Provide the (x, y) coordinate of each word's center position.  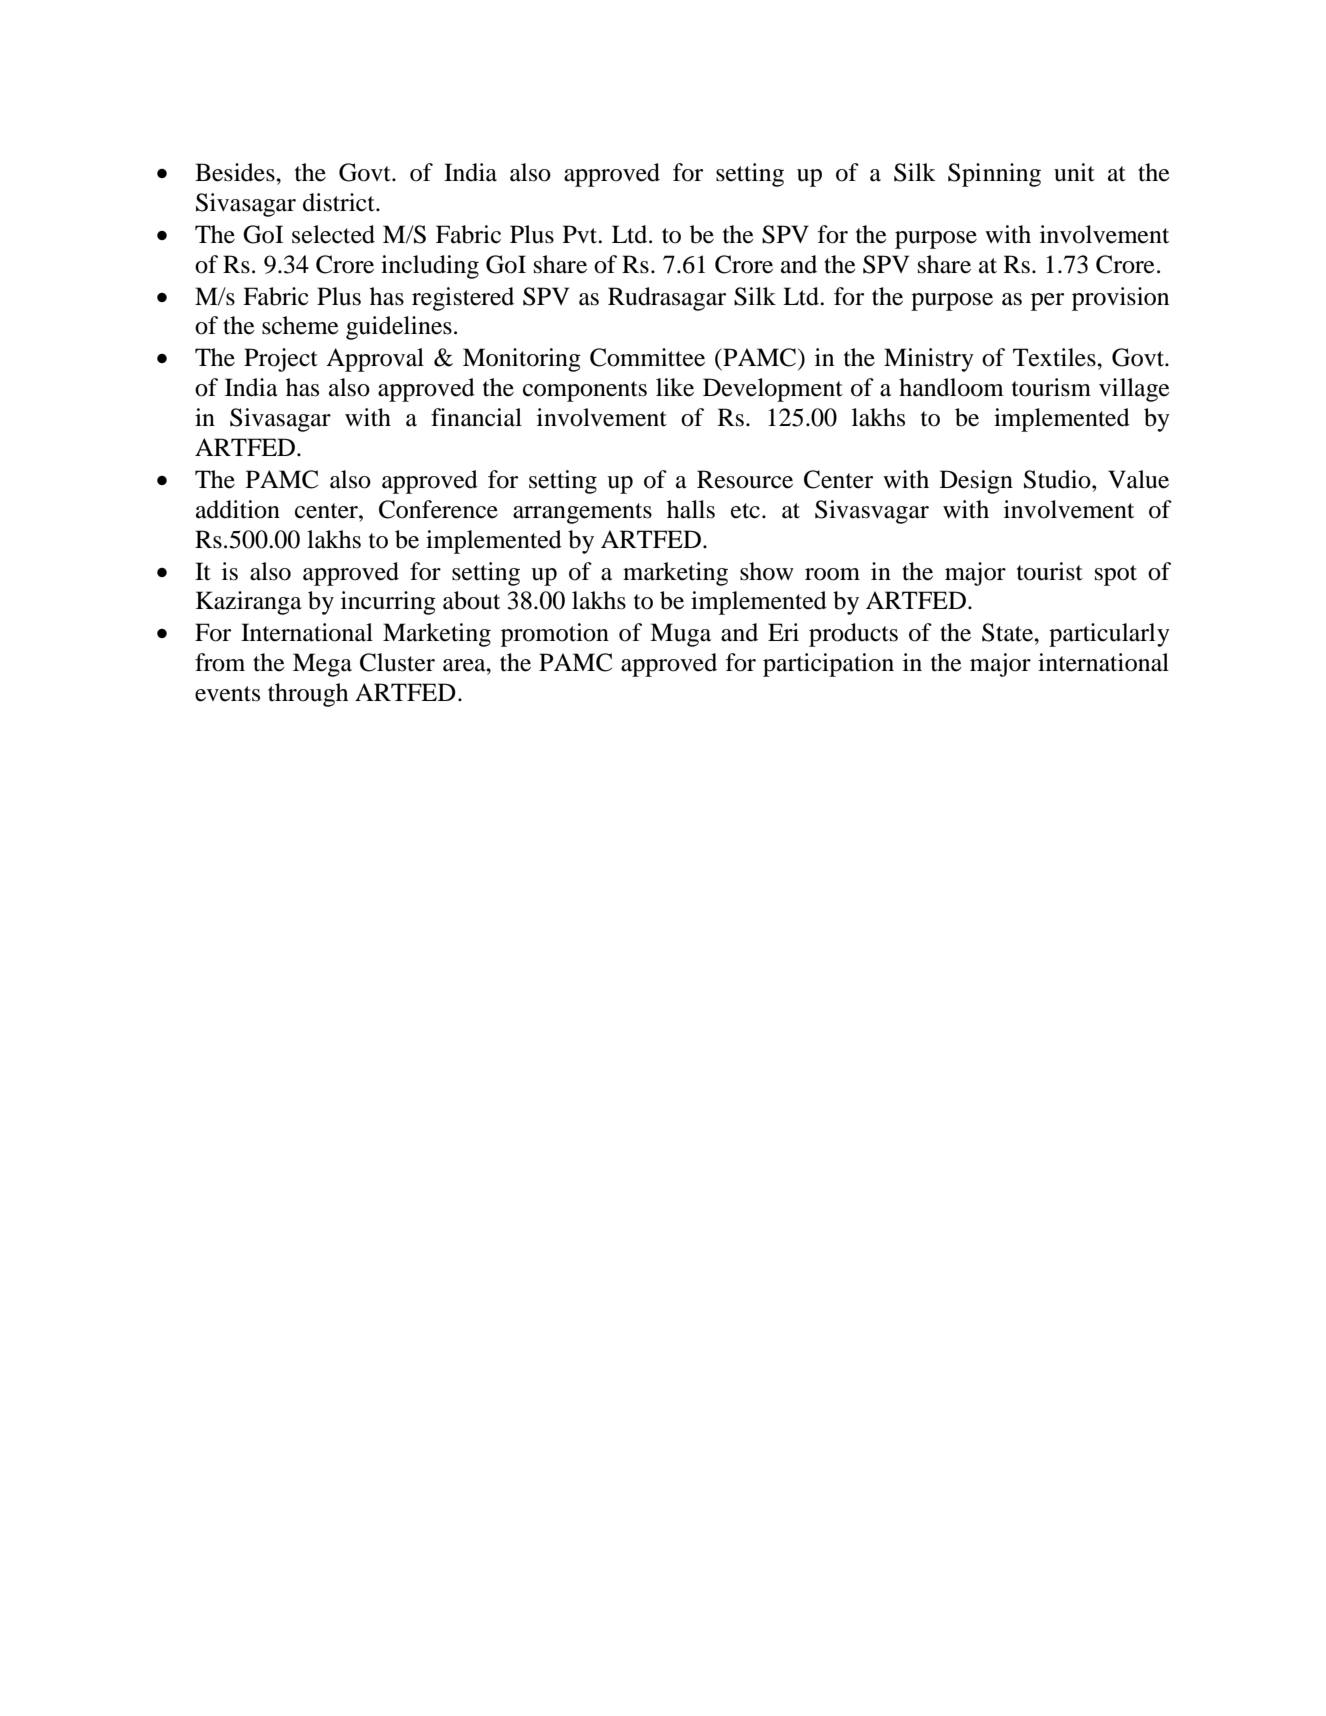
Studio (1058, 479)
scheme (300, 325)
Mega (322, 665)
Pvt (581, 234)
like (675, 387)
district (340, 202)
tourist (1050, 571)
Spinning (994, 175)
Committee (647, 357)
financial (476, 417)
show (767, 571)
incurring (388, 603)
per (1047, 302)
